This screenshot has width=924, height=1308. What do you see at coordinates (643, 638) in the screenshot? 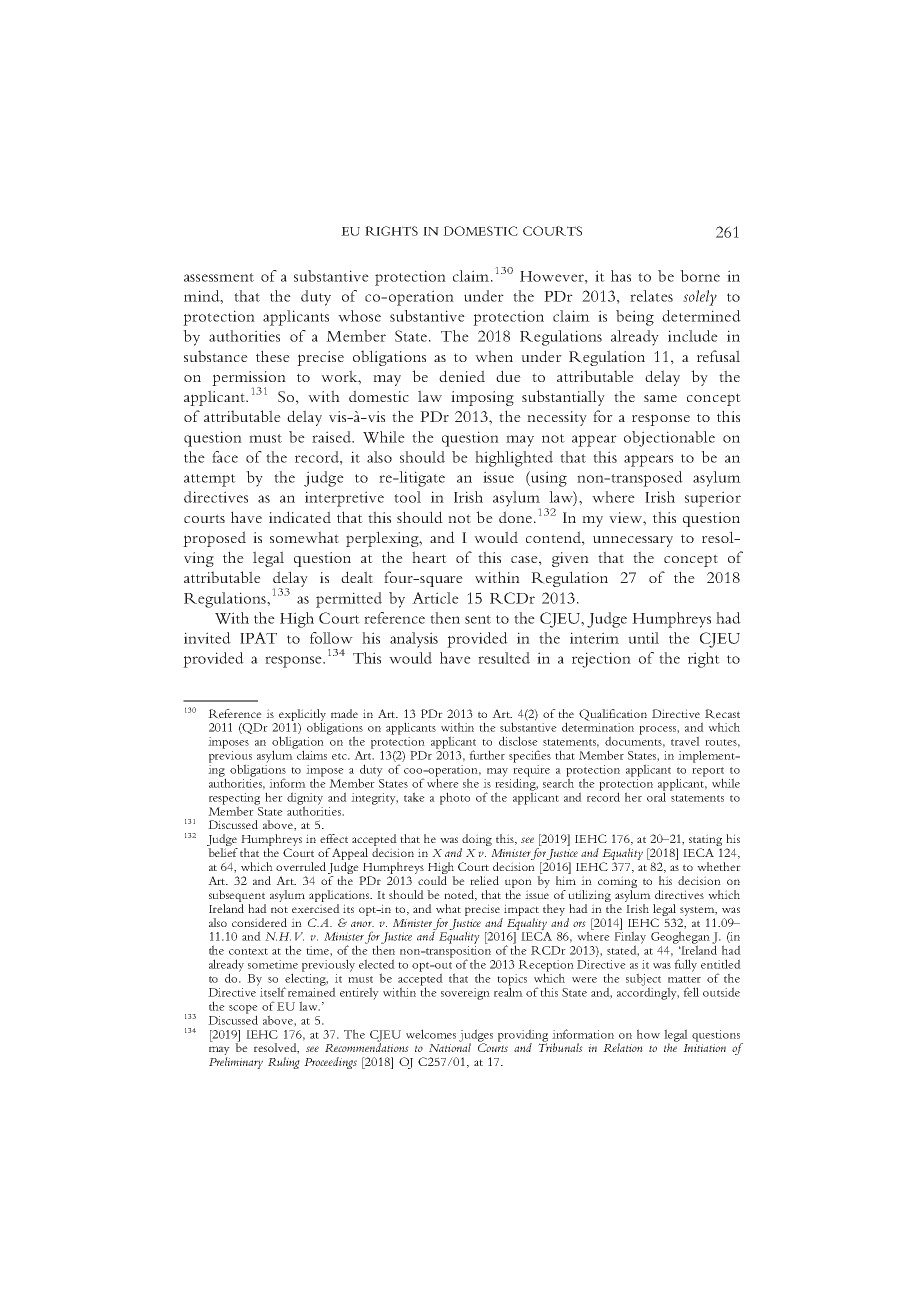
I see `until` at bounding box center [643, 638].
